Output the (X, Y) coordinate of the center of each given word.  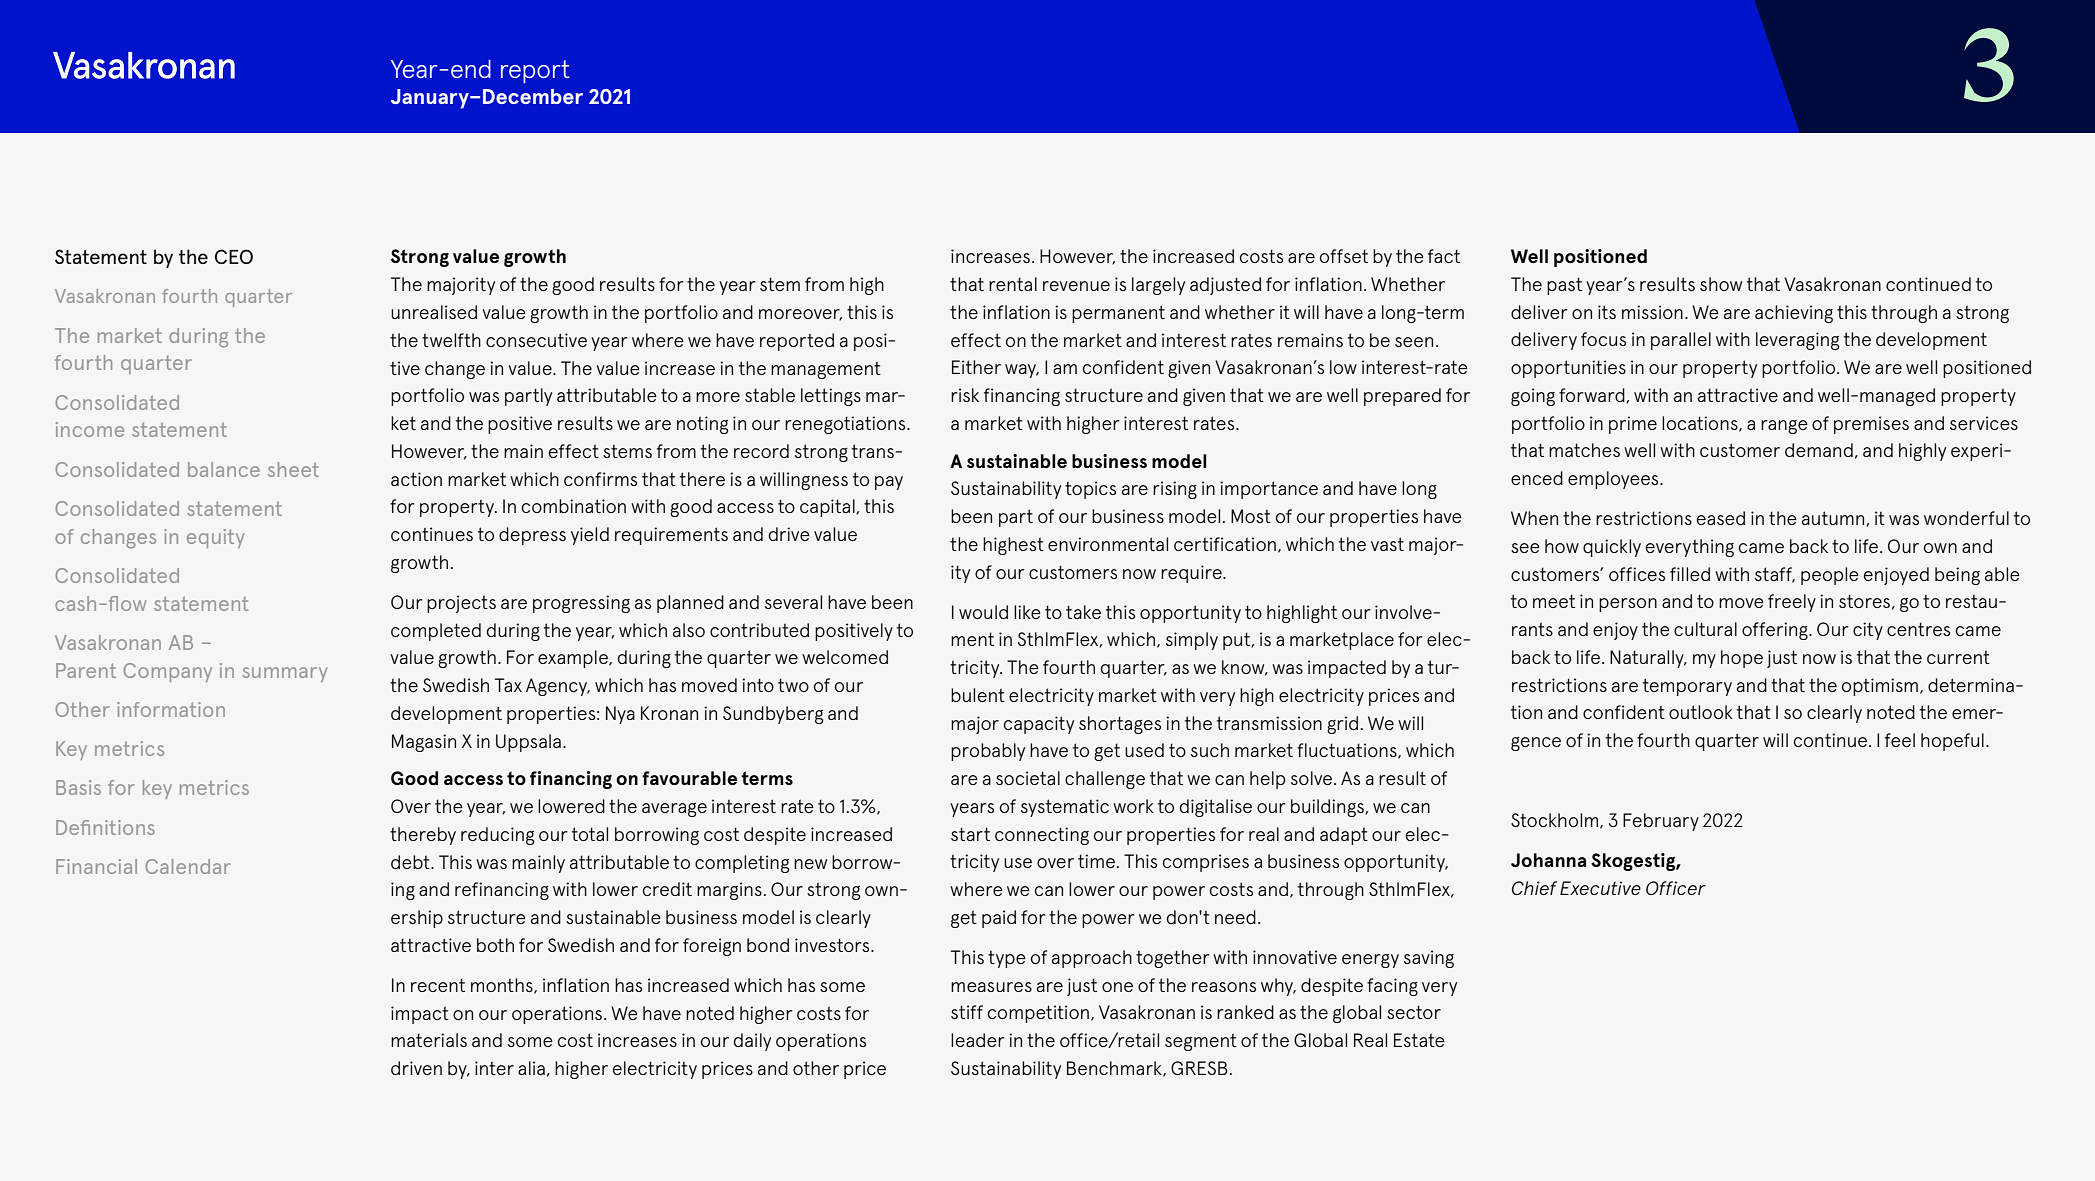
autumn (1834, 519)
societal (1028, 778)
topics (1090, 490)
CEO (234, 256)
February (1661, 822)
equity (216, 538)
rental (1013, 284)
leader (978, 1040)
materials (429, 1040)
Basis (78, 787)
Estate (1419, 1040)
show (1721, 284)
